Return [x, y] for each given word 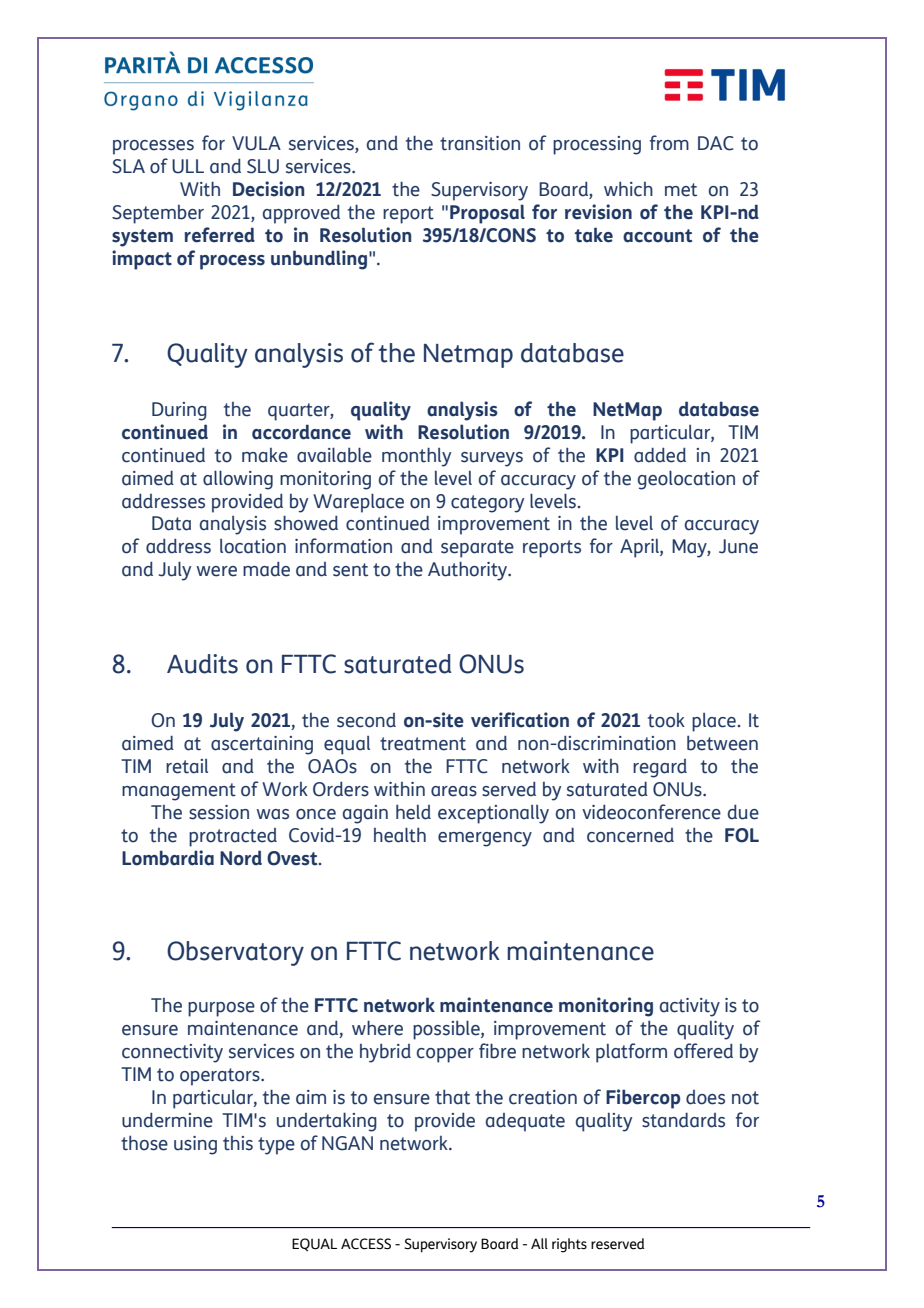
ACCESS [366, 1244]
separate [477, 549]
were [216, 571]
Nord [241, 858]
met [681, 190]
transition [480, 143]
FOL [742, 835]
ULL [188, 166]
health [400, 835]
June [738, 546]
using [195, 1145]
